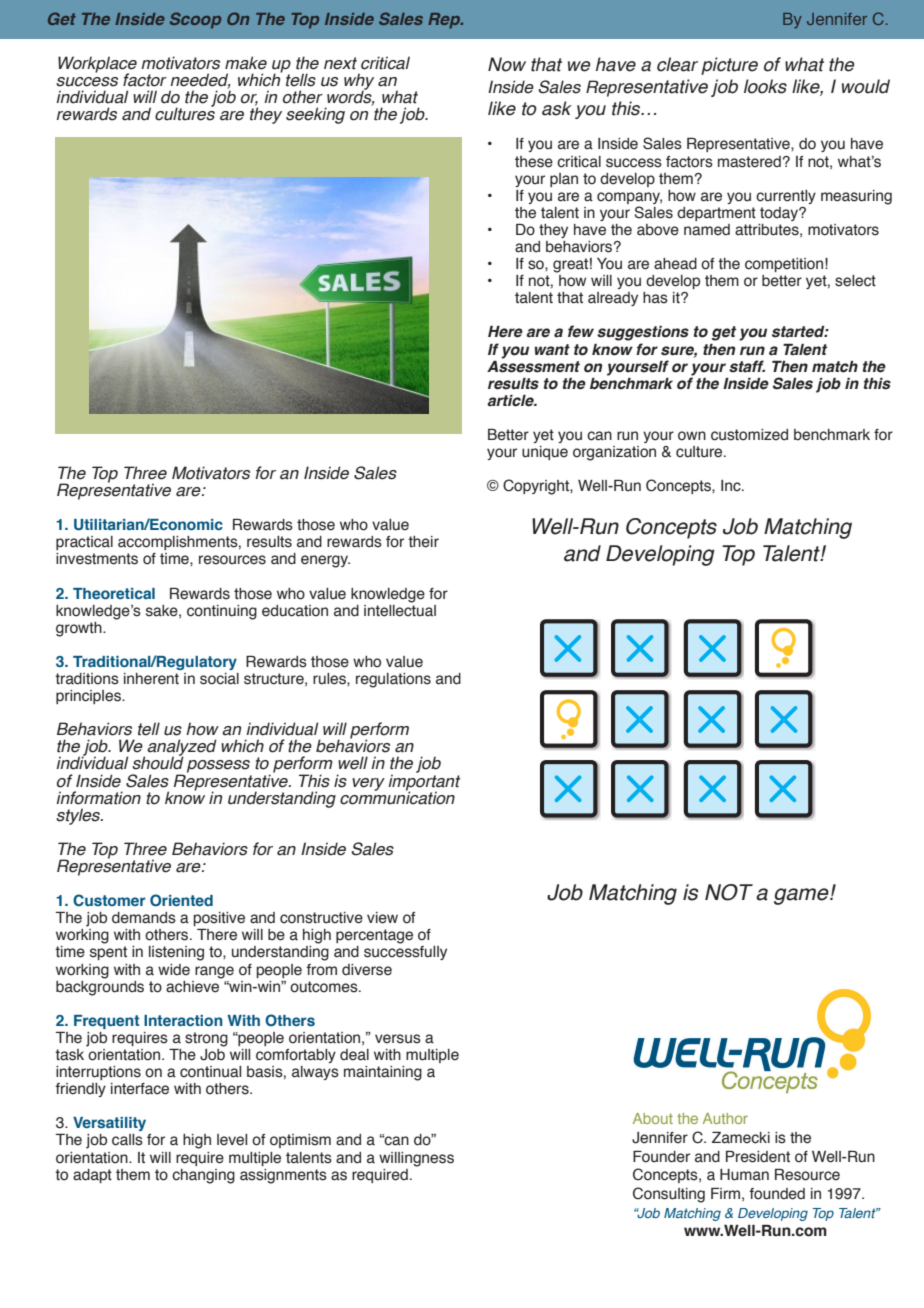  Describe the element at coordinates (749, 435) in the screenshot. I see `customized` at that location.
